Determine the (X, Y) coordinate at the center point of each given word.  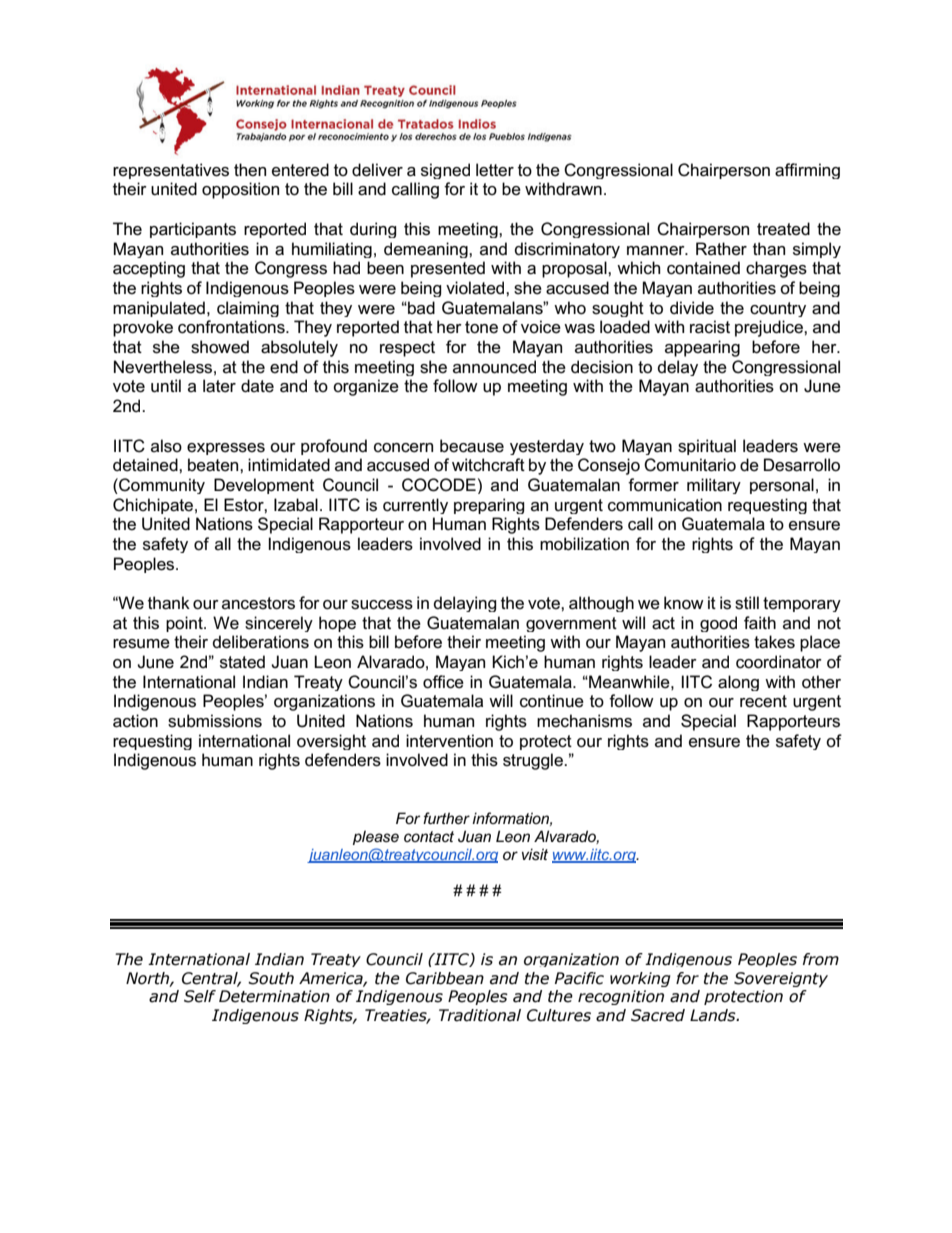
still (747, 603)
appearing (702, 348)
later (219, 386)
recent (763, 701)
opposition (240, 190)
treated (783, 229)
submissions (215, 721)
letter (495, 169)
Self (200, 996)
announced (494, 367)
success (382, 605)
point (185, 624)
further (446, 818)
